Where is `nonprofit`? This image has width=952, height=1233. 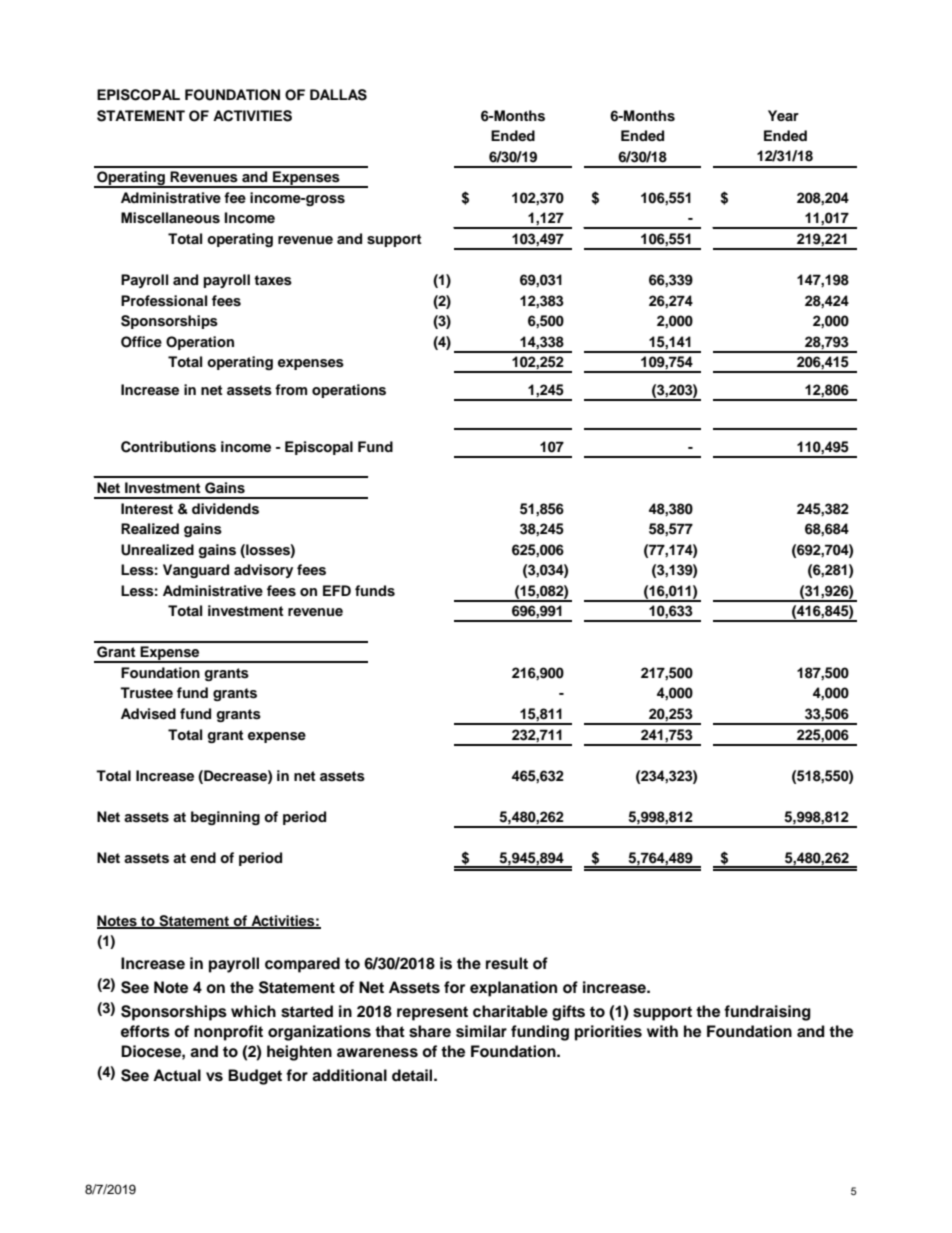 nonprofit is located at coordinates (228, 1033).
